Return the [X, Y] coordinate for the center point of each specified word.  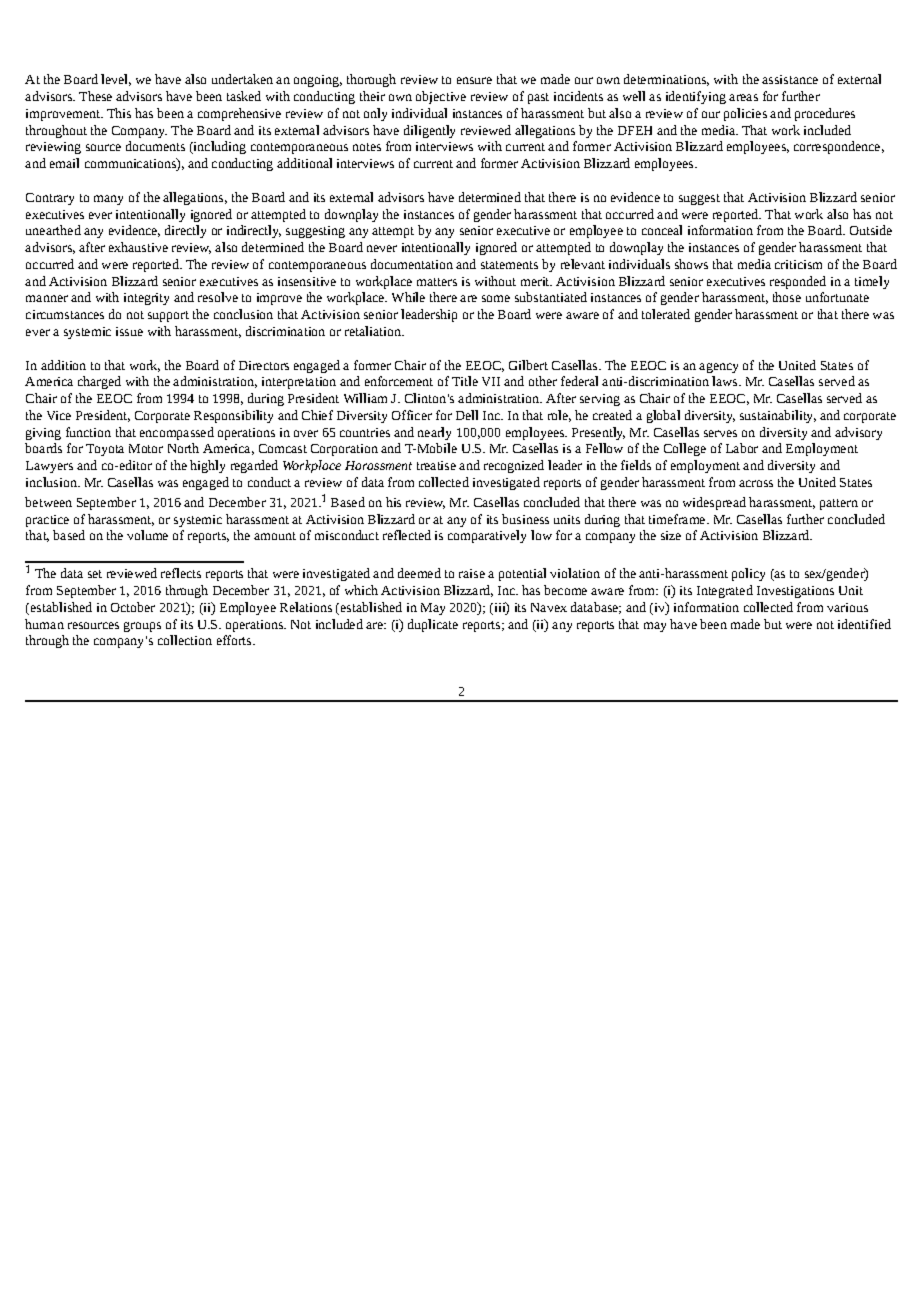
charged [99, 382]
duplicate [433, 625]
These [95, 96]
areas [743, 97]
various [847, 607]
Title [465, 381]
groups [142, 627]
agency [718, 368]
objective [441, 97]
